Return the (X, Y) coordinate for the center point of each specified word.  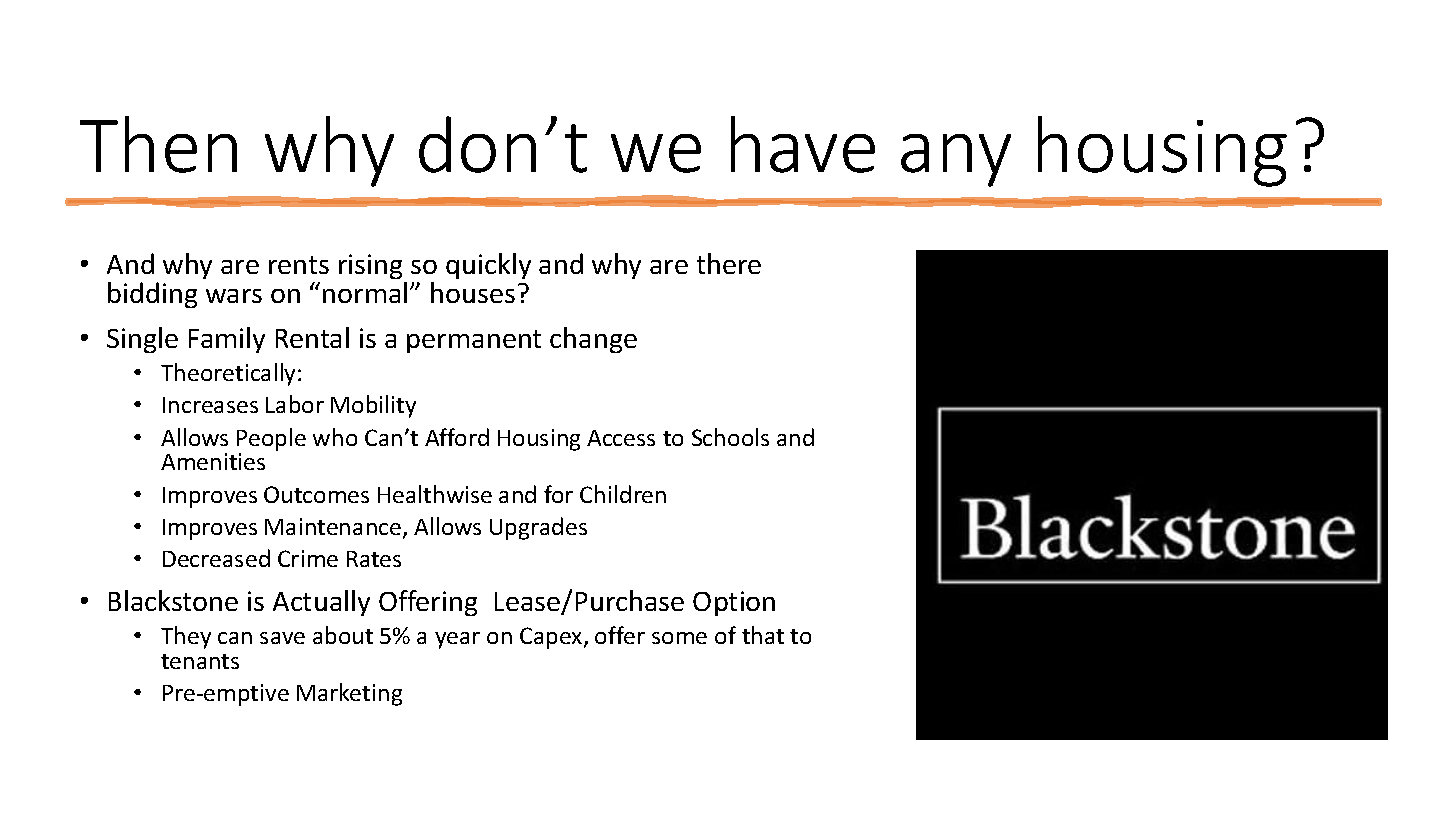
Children (623, 494)
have (803, 144)
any (956, 160)
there (729, 263)
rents (299, 265)
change (593, 340)
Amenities (213, 461)
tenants (200, 661)
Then (158, 144)
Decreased (216, 558)
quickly (488, 266)
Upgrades (538, 528)
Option (734, 603)
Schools (730, 437)
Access (621, 438)
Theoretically (230, 374)
